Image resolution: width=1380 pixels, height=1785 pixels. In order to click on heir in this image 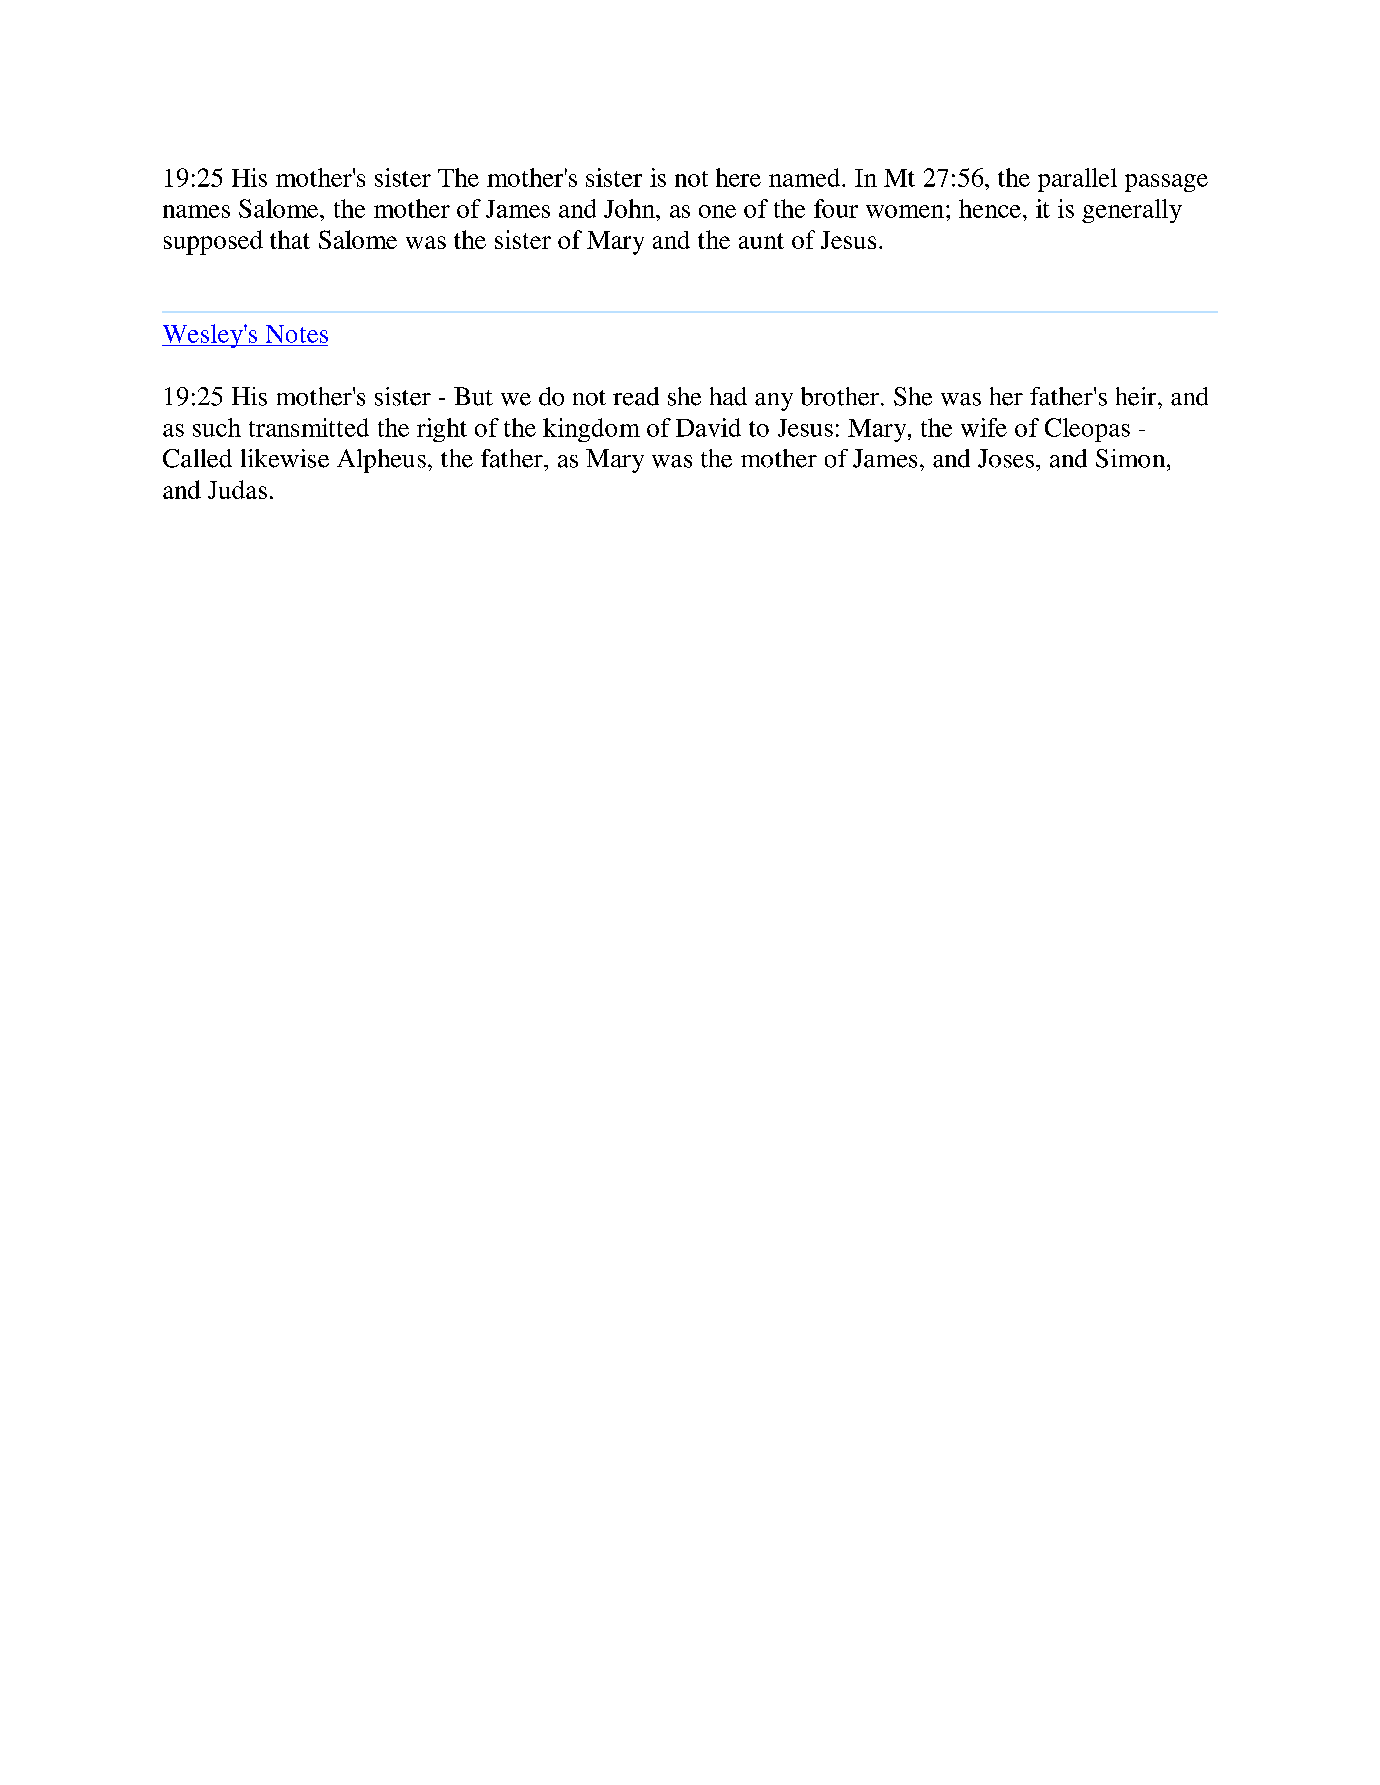, I will do `click(1137, 396)`.
